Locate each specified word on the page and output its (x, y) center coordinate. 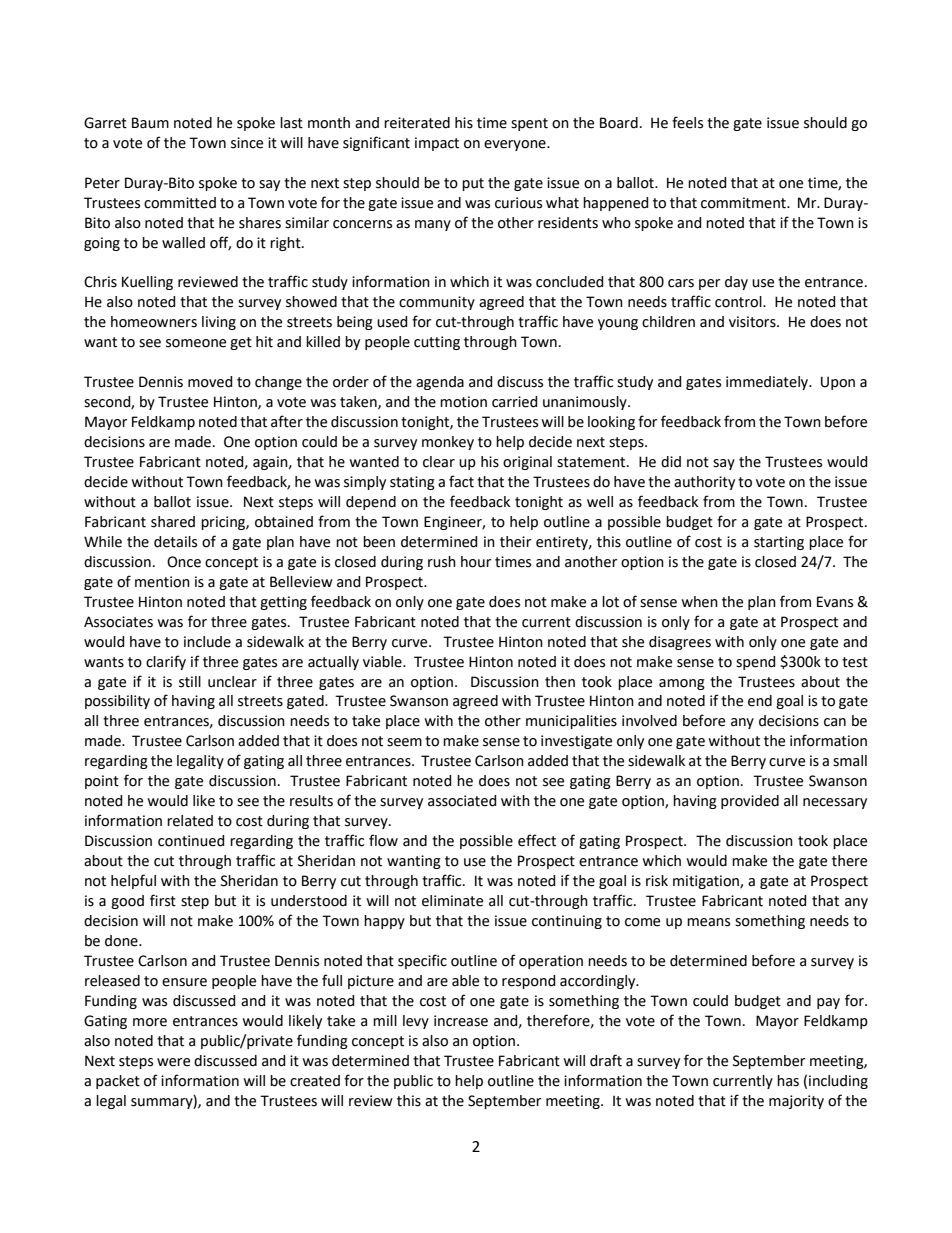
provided (750, 802)
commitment (744, 203)
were (173, 1062)
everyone (516, 145)
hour (476, 562)
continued (191, 841)
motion (463, 402)
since (247, 143)
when (699, 602)
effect (537, 840)
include (207, 642)
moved (210, 382)
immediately (768, 383)
